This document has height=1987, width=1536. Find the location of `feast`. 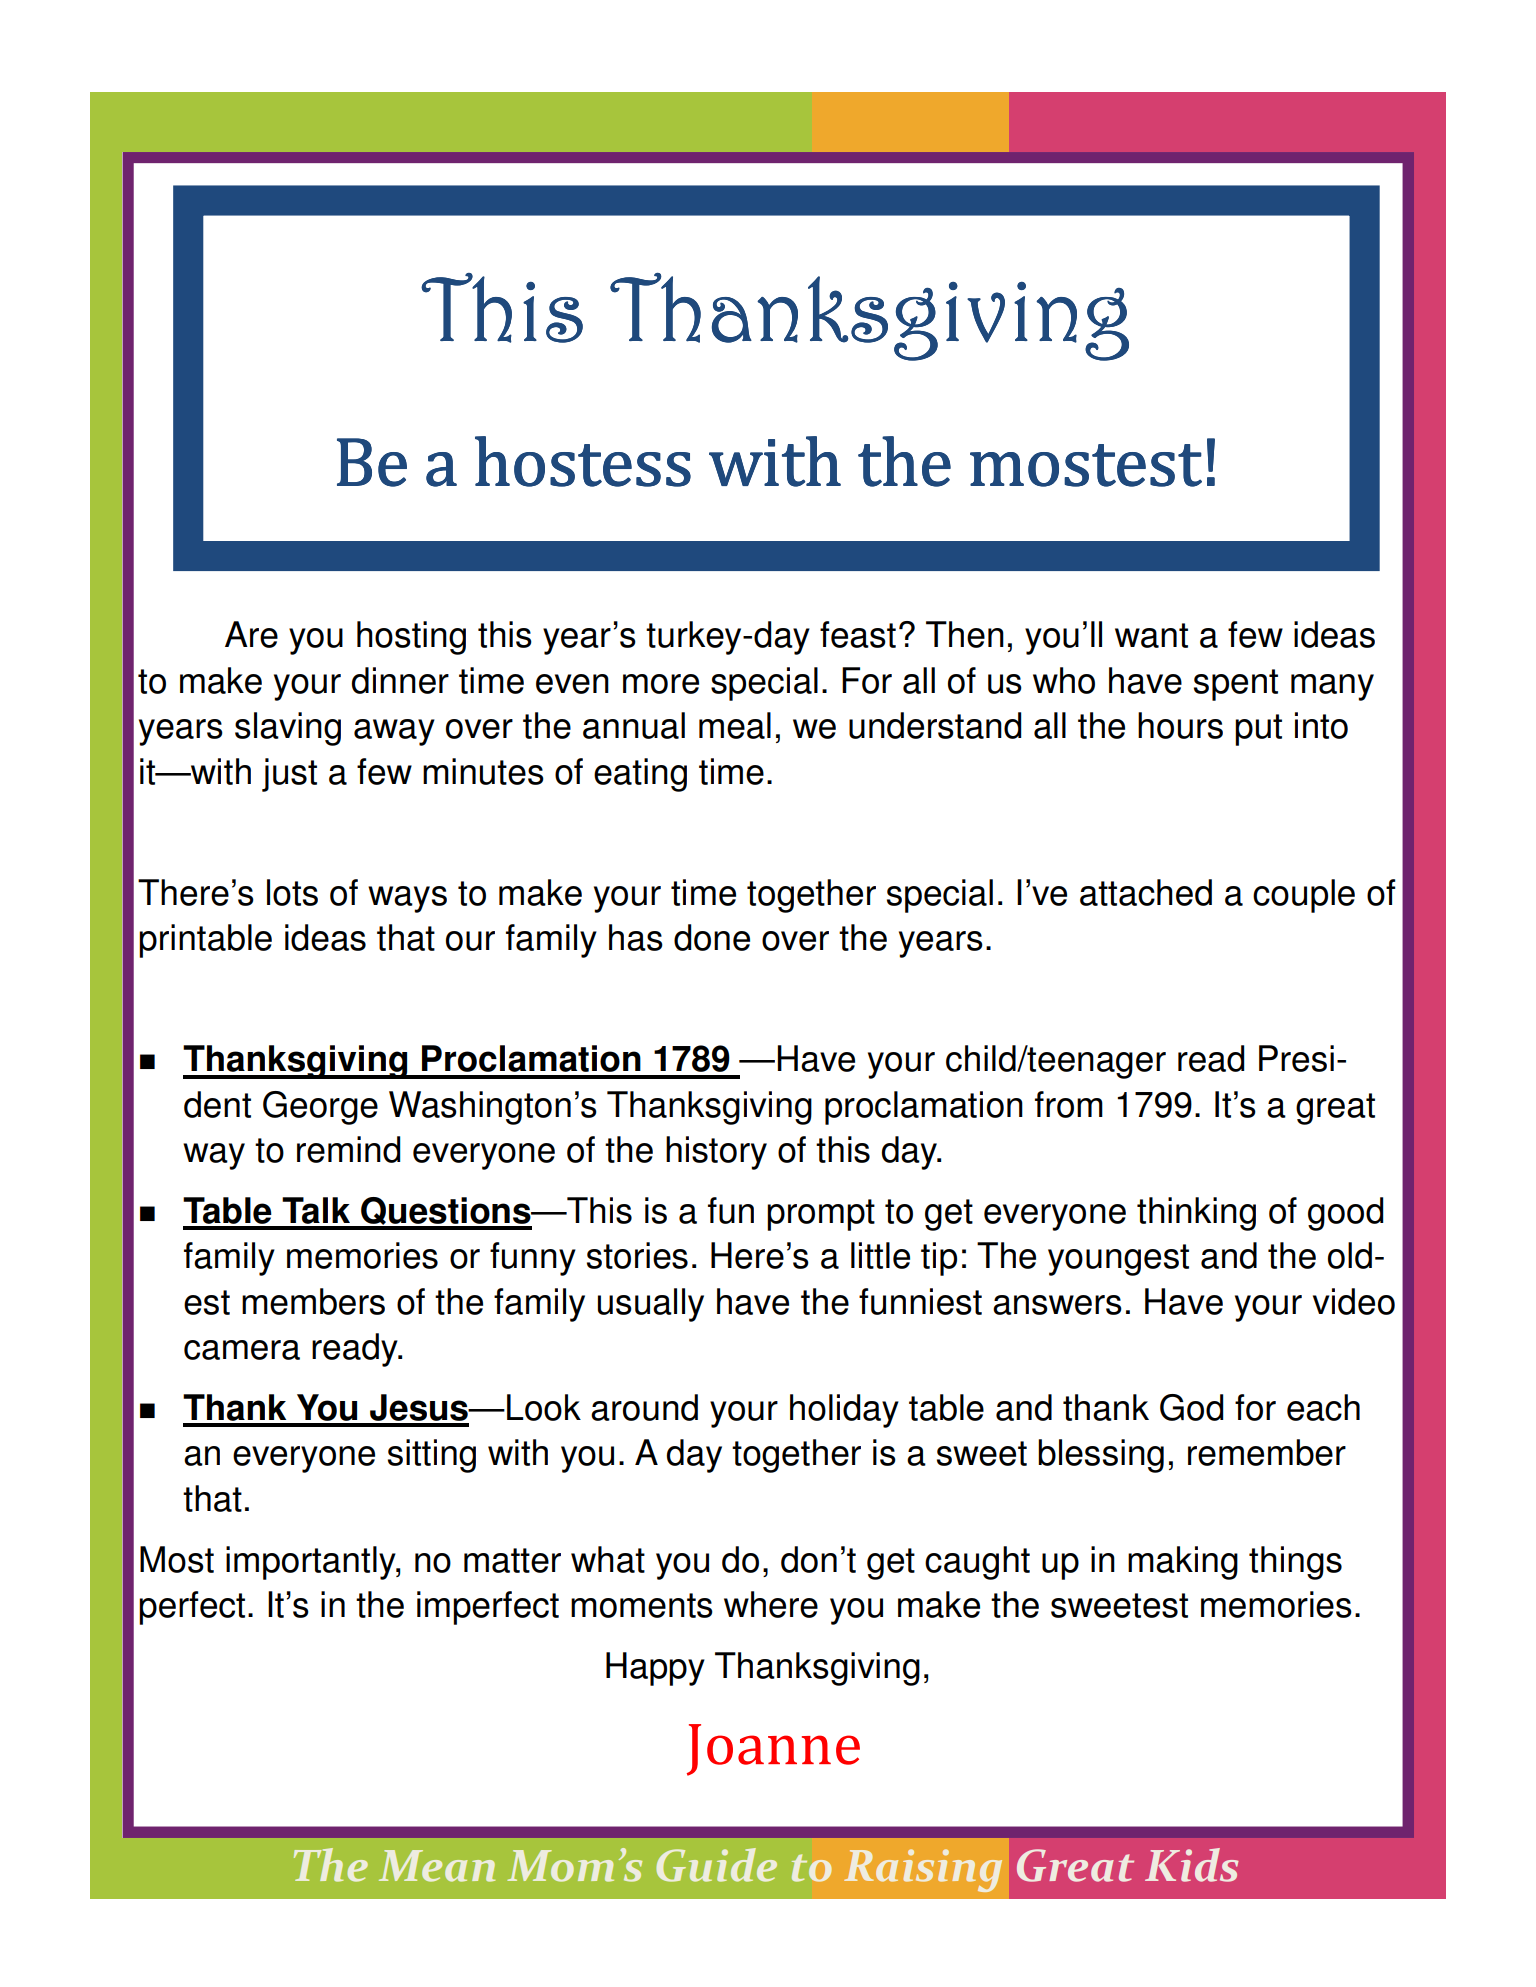

feast is located at coordinates (858, 634).
